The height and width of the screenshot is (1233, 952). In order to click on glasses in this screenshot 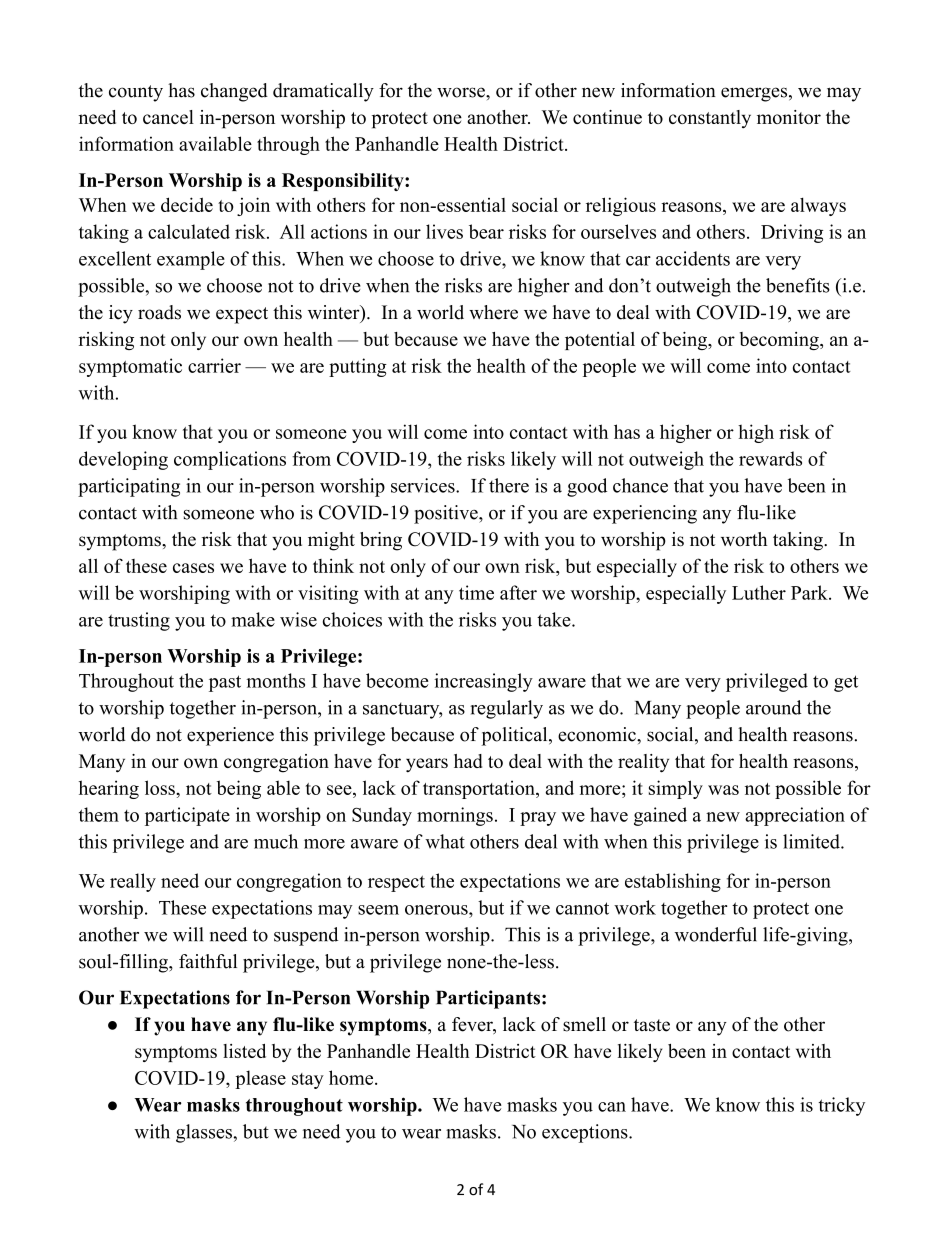, I will do `click(205, 1133)`.
